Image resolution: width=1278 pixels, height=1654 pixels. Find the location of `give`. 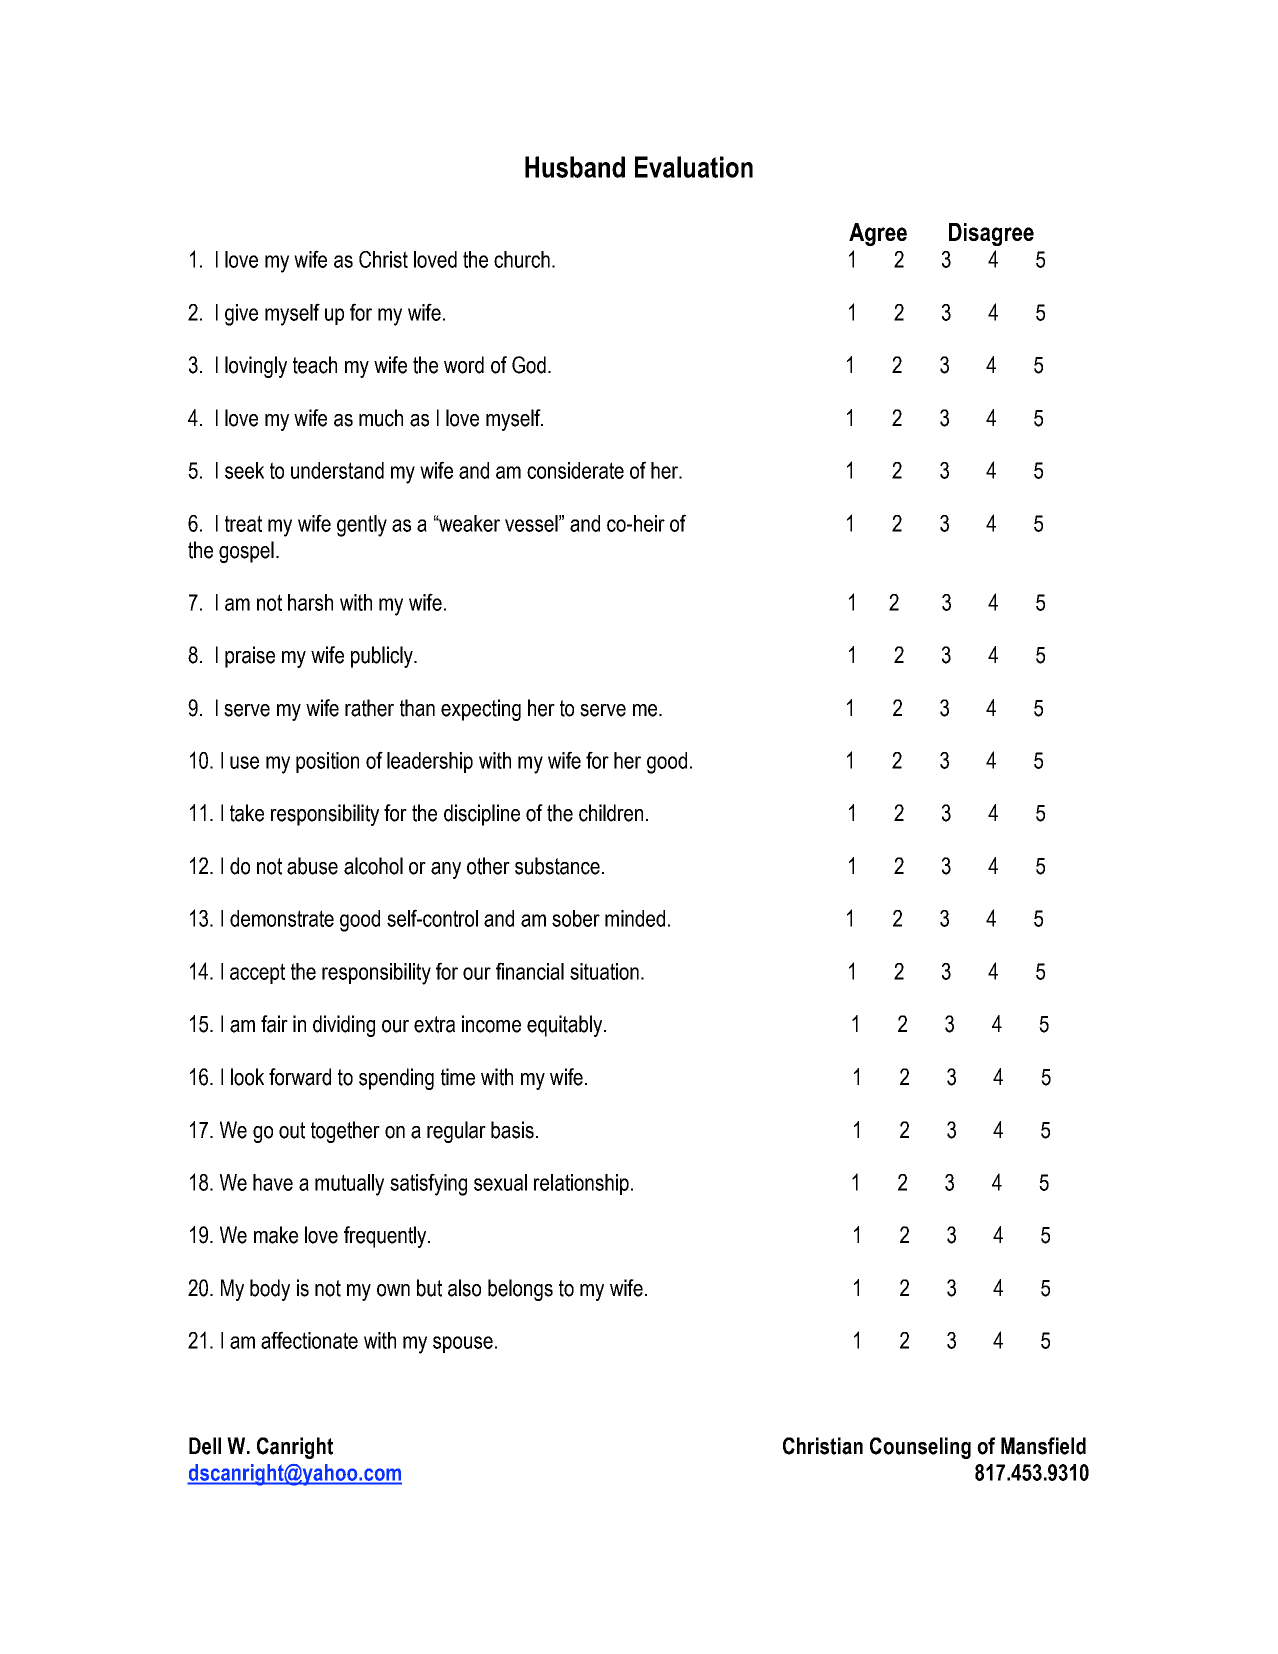

give is located at coordinates (241, 315).
